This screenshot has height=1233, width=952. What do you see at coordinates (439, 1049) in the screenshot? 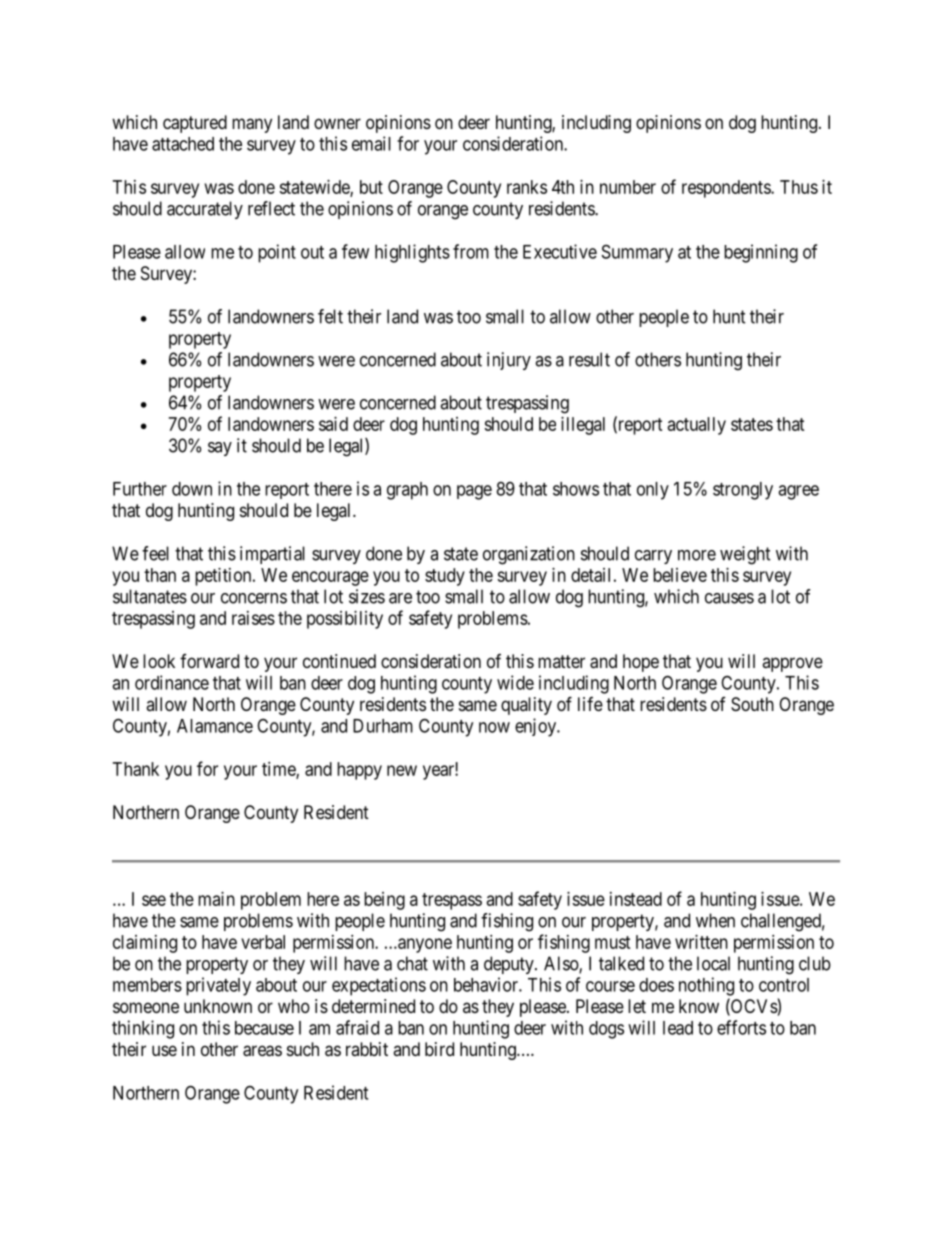
I see `bird` at bounding box center [439, 1049].
